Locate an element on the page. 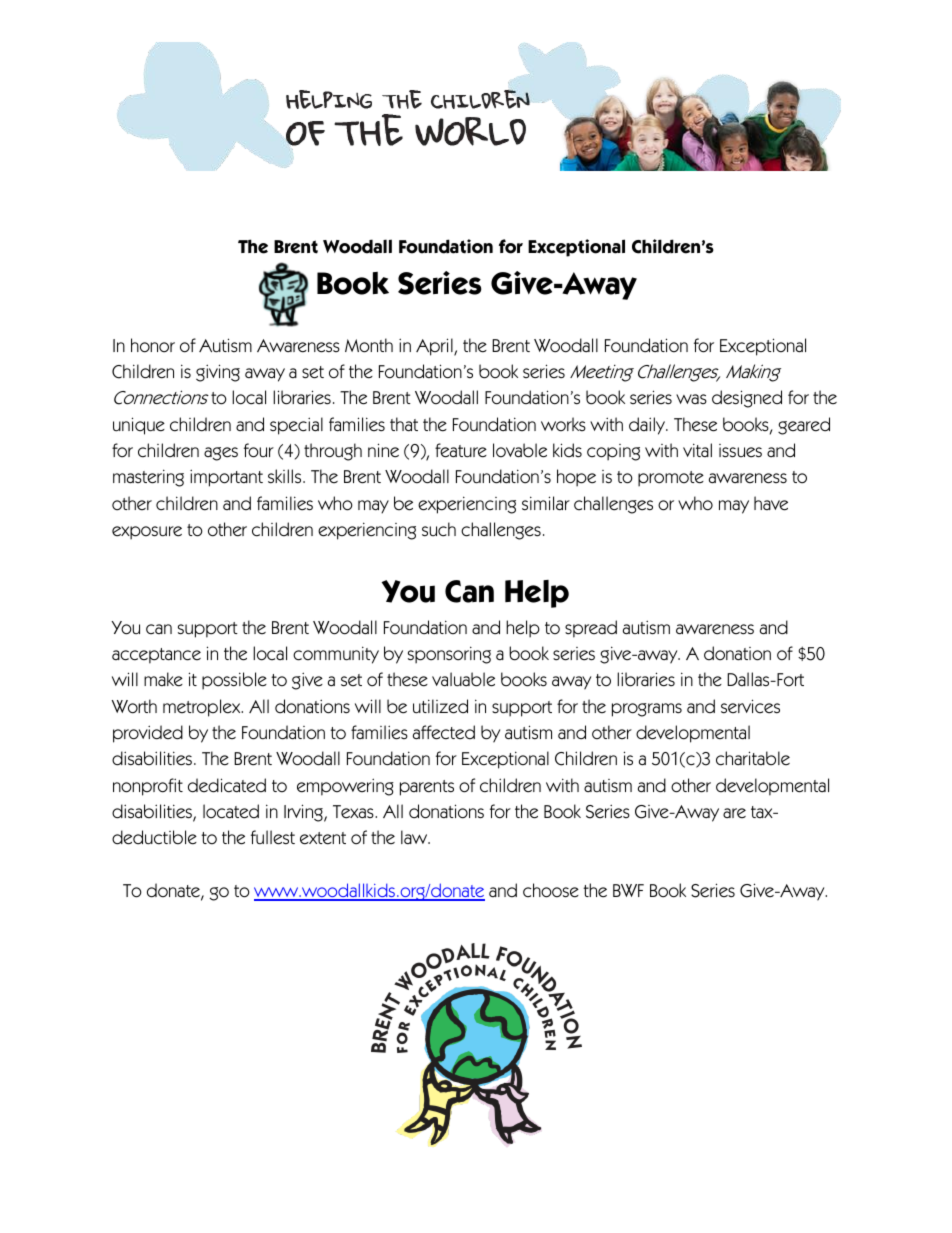 This document has height=1233, width=952. metroplex is located at coordinates (203, 708).
